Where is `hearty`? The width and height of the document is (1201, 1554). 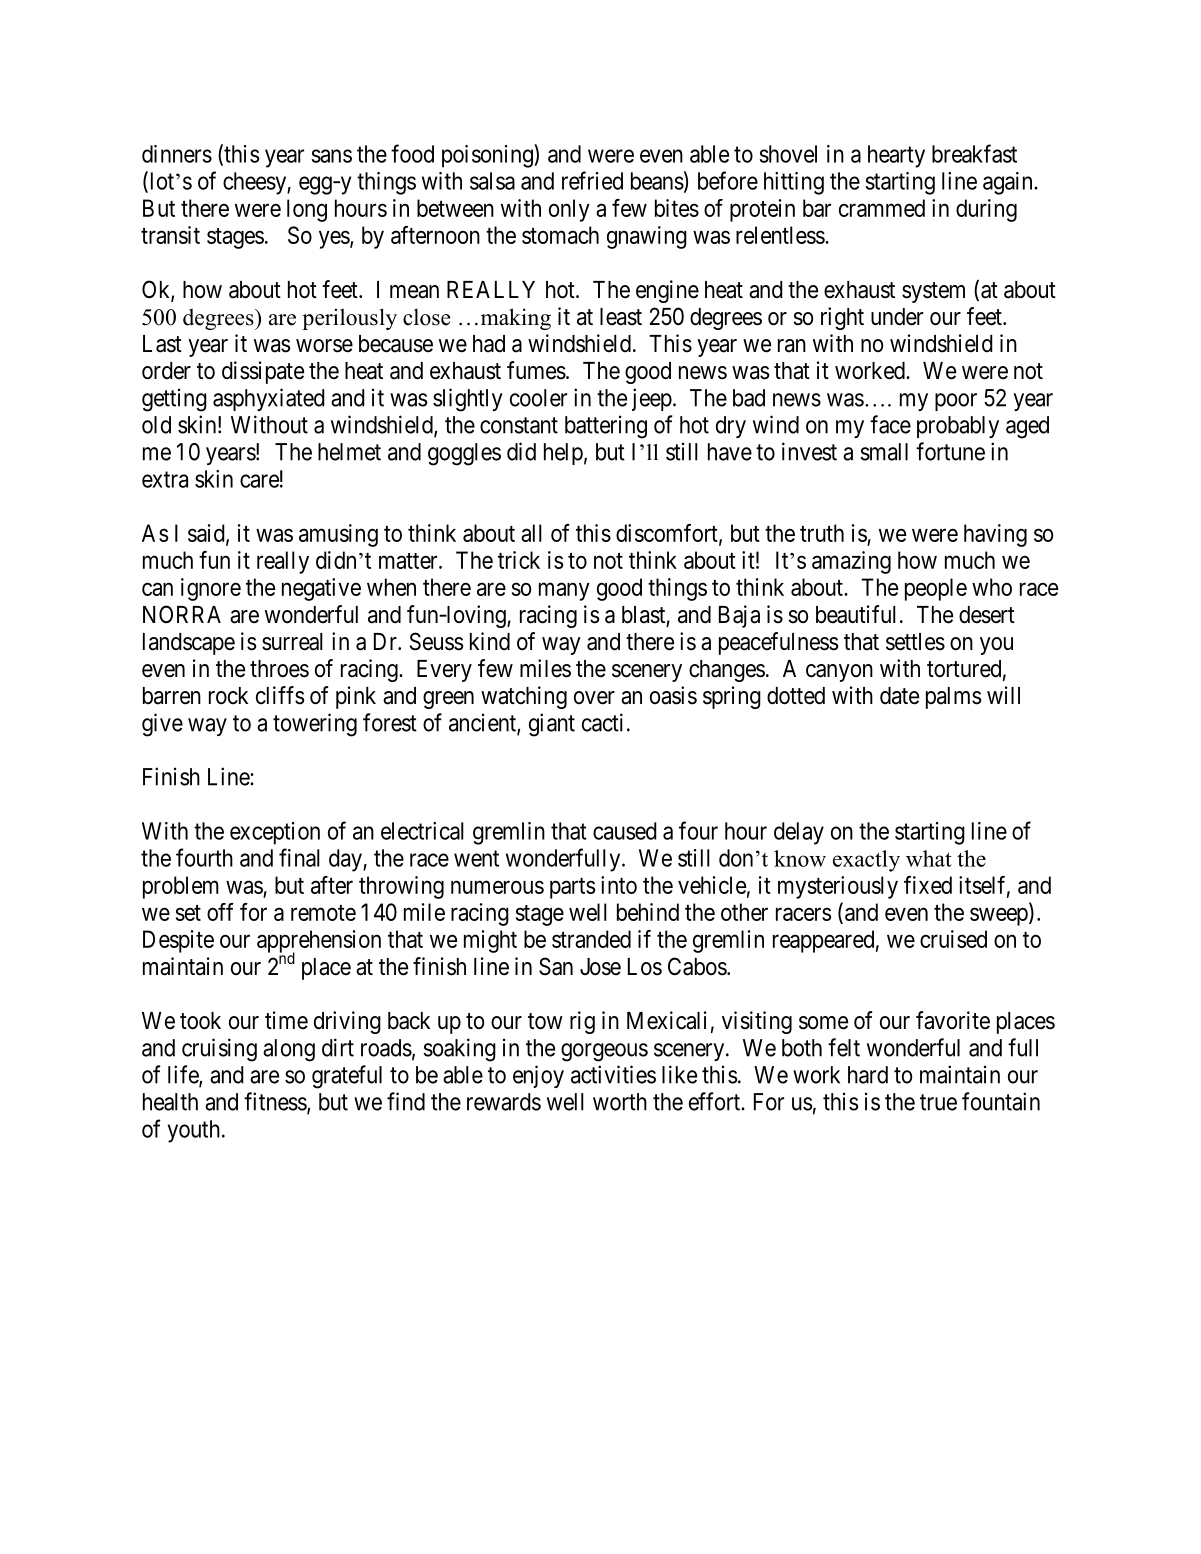
hearty is located at coordinates (896, 156).
